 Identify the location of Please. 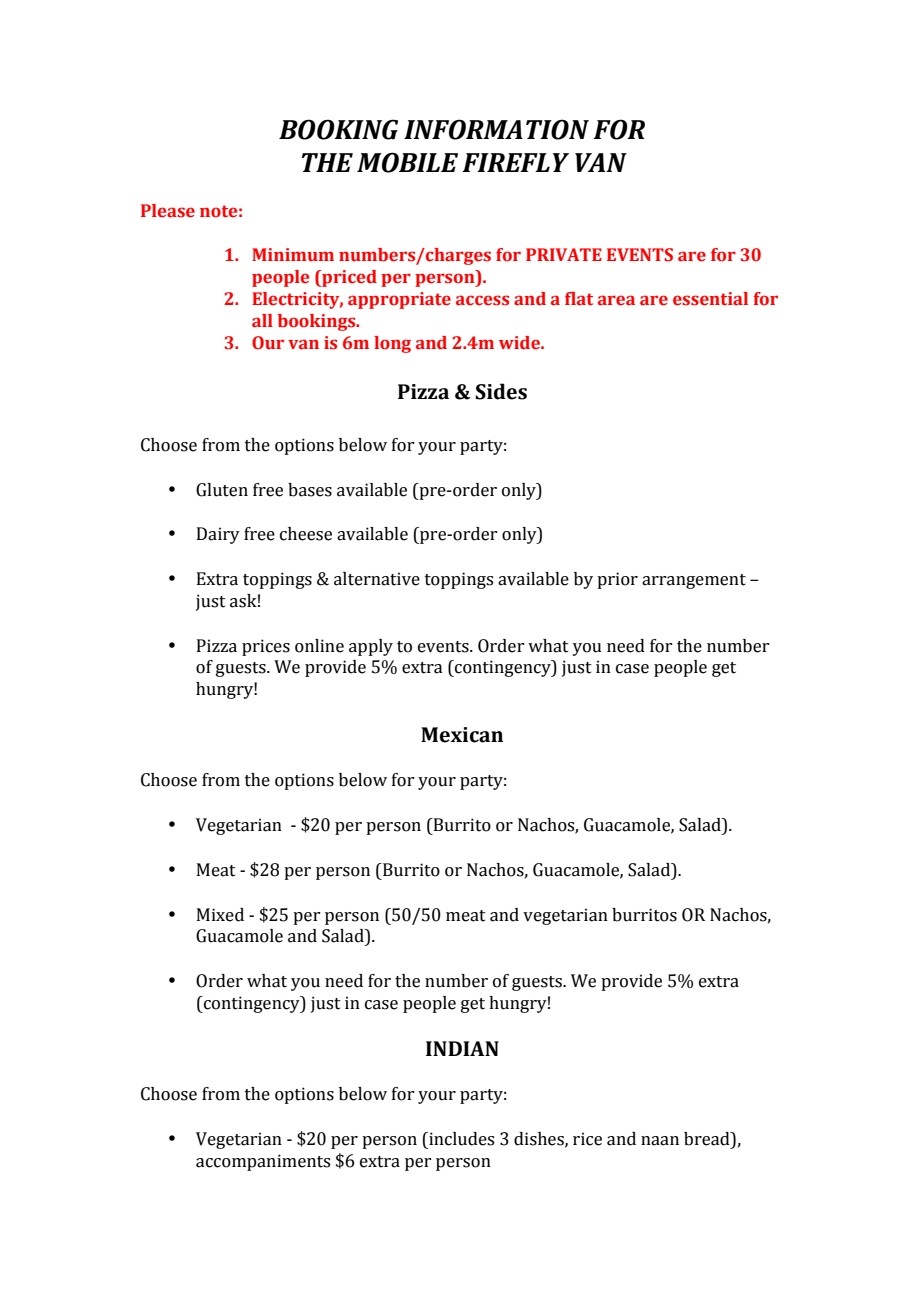
(168, 211).
